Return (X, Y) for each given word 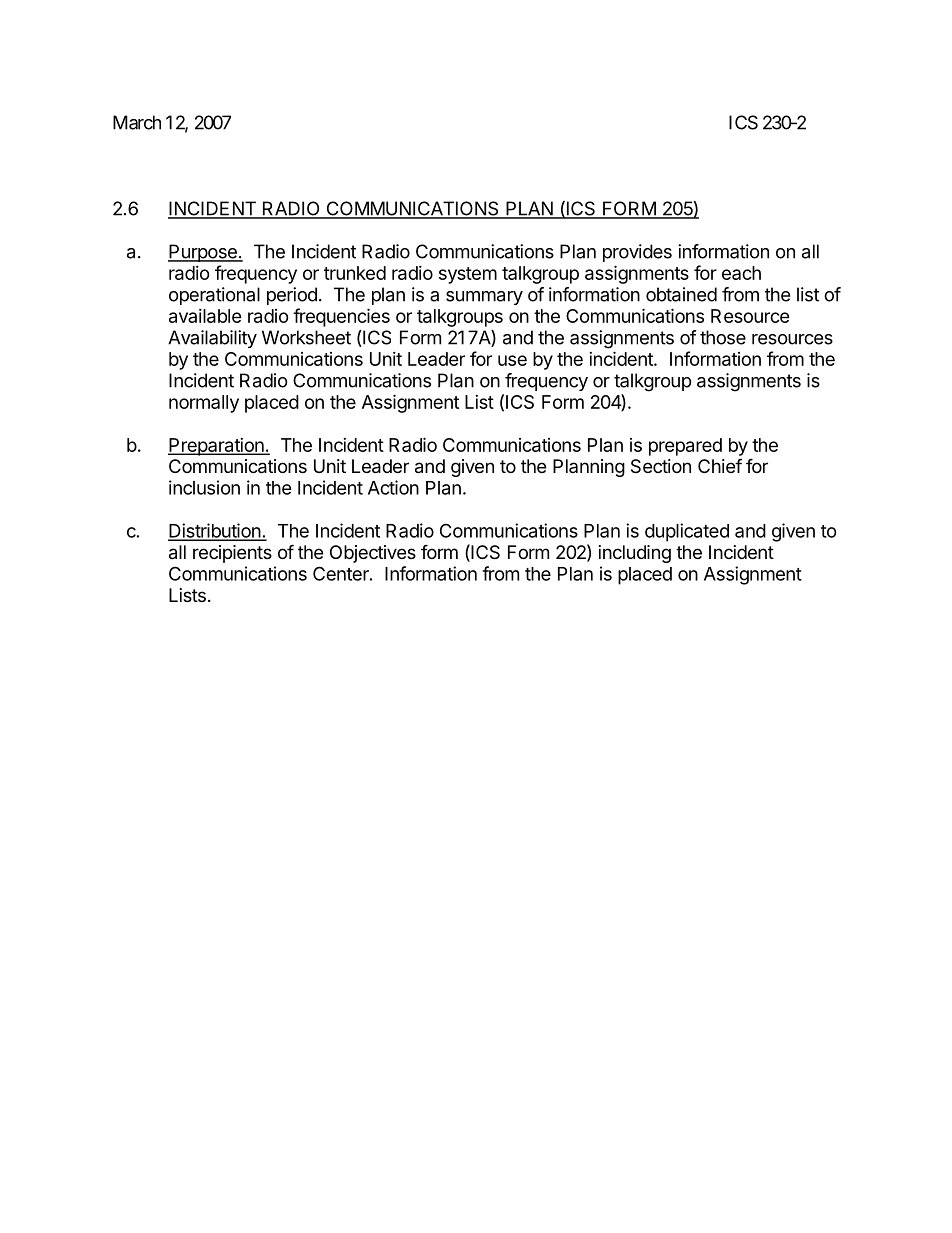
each (741, 273)
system (468, 275)
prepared (685, 447)
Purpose (203, 253)
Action (393, 487)
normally (204, 404)
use (512, 360)
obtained (681, 294)
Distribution (215, 531)
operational (214, 296)
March (137, 122)
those (723, 337)
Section (661, 466)
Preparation (217, 447)
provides (637, 253)
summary (484, 298)
